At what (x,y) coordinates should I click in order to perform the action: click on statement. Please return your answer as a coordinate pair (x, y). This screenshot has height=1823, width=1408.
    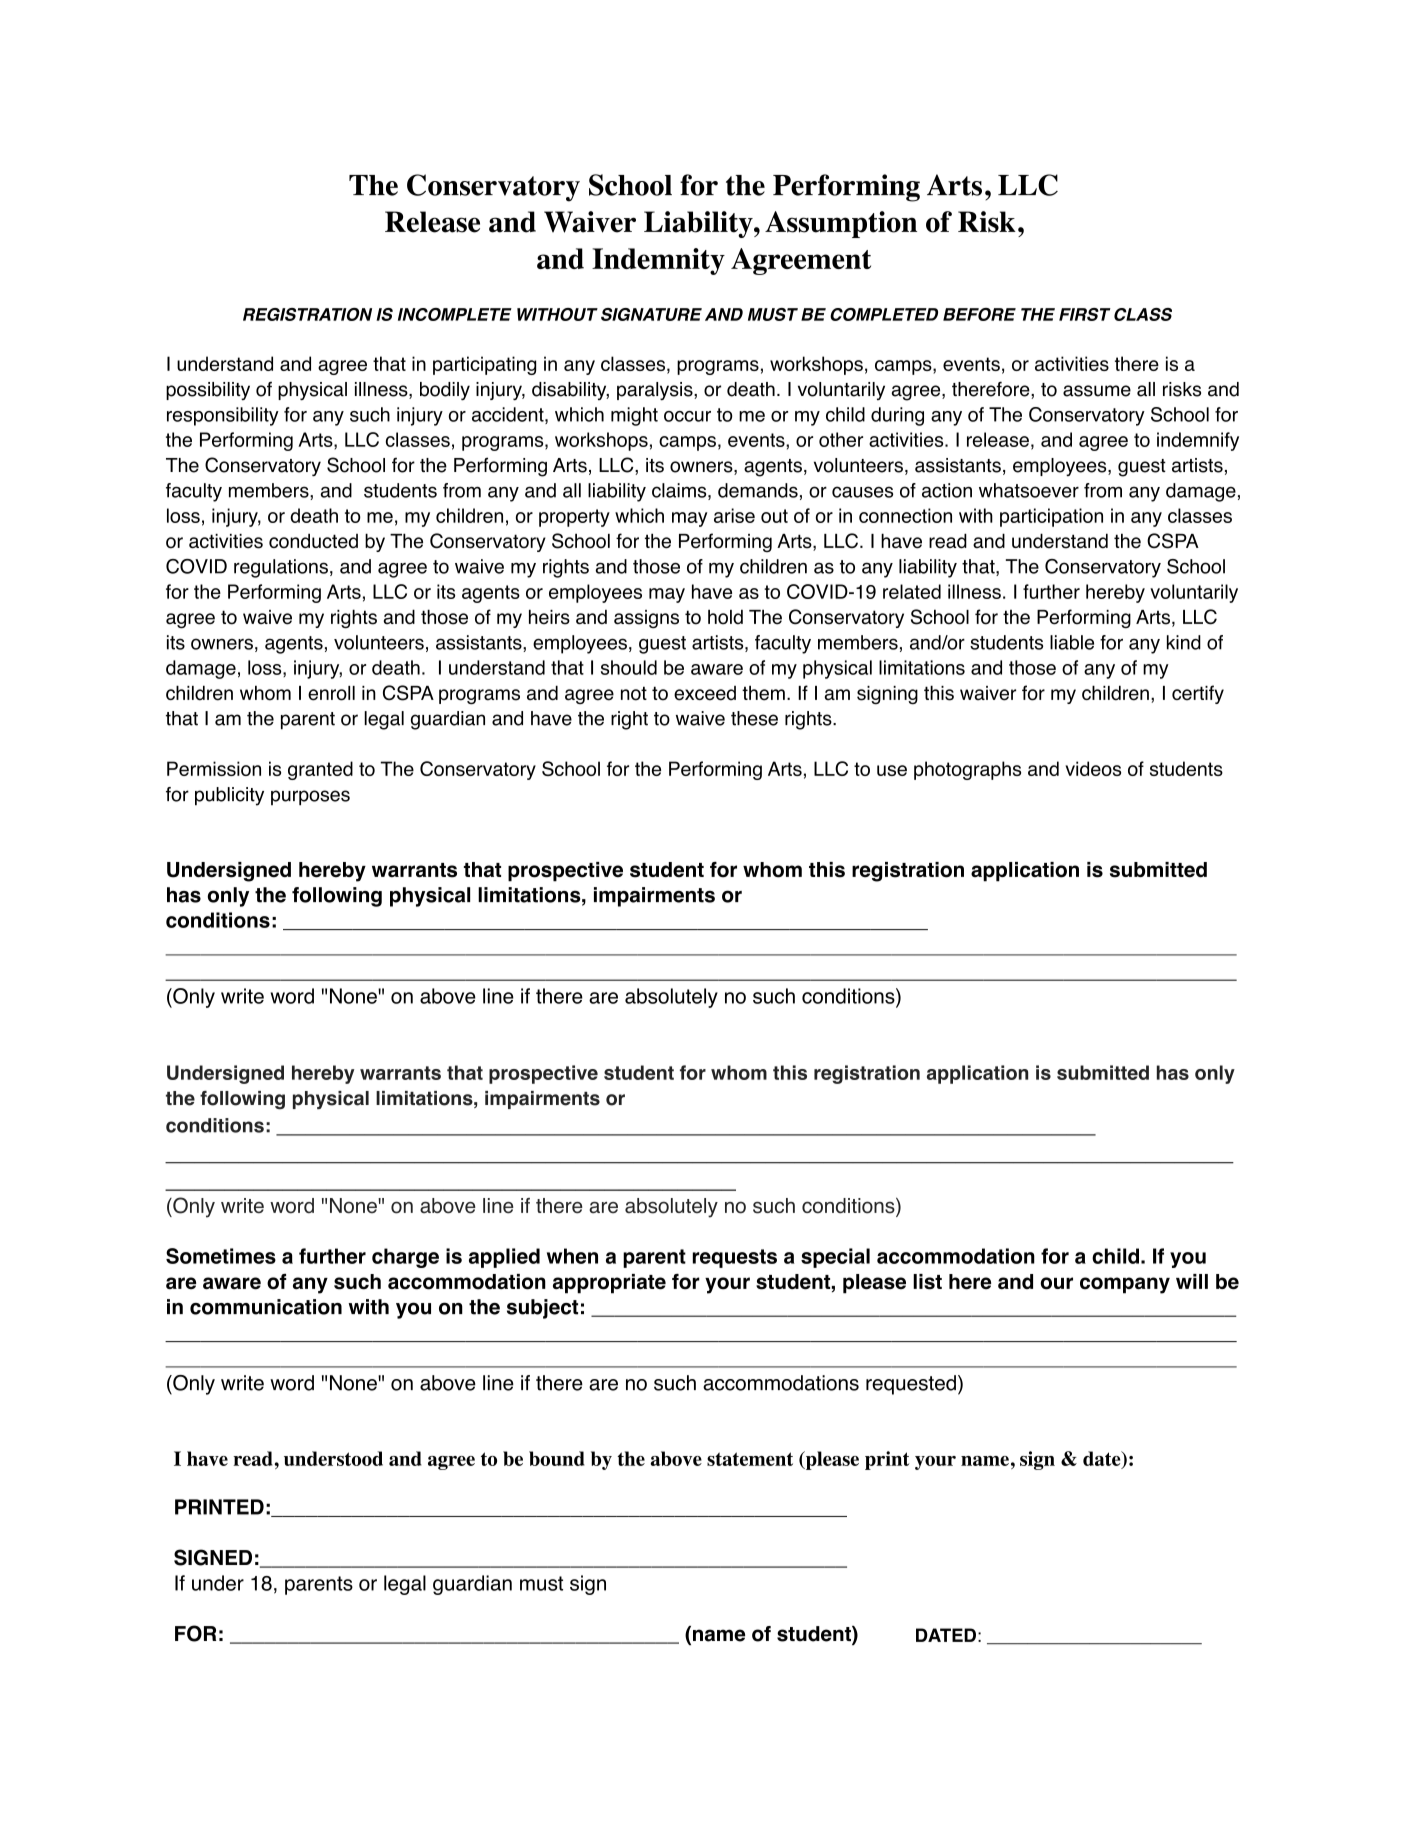
    Looking at the image, I should click on (750, 1459).
